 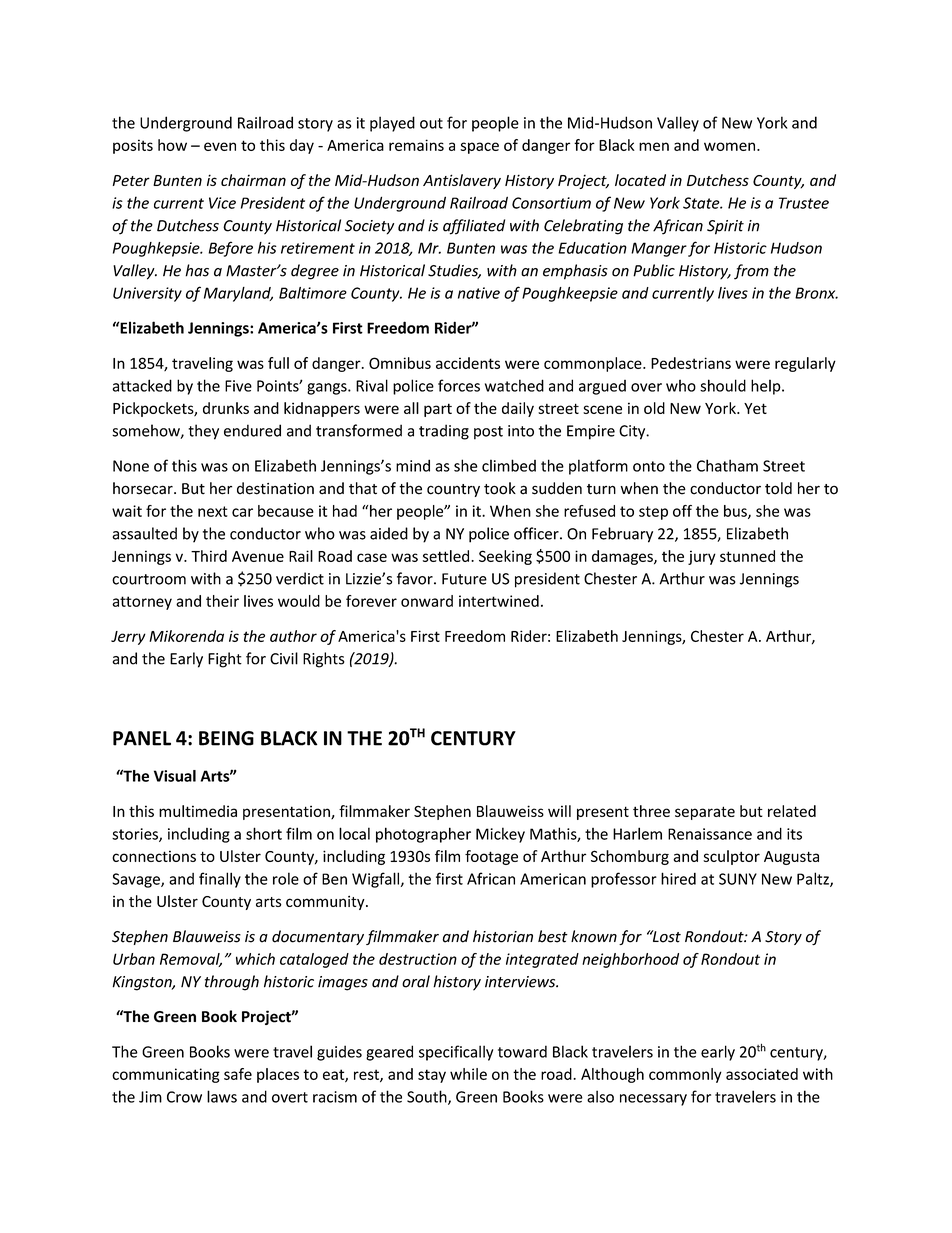 I want to click on while, so click(x=468, y=1074).
